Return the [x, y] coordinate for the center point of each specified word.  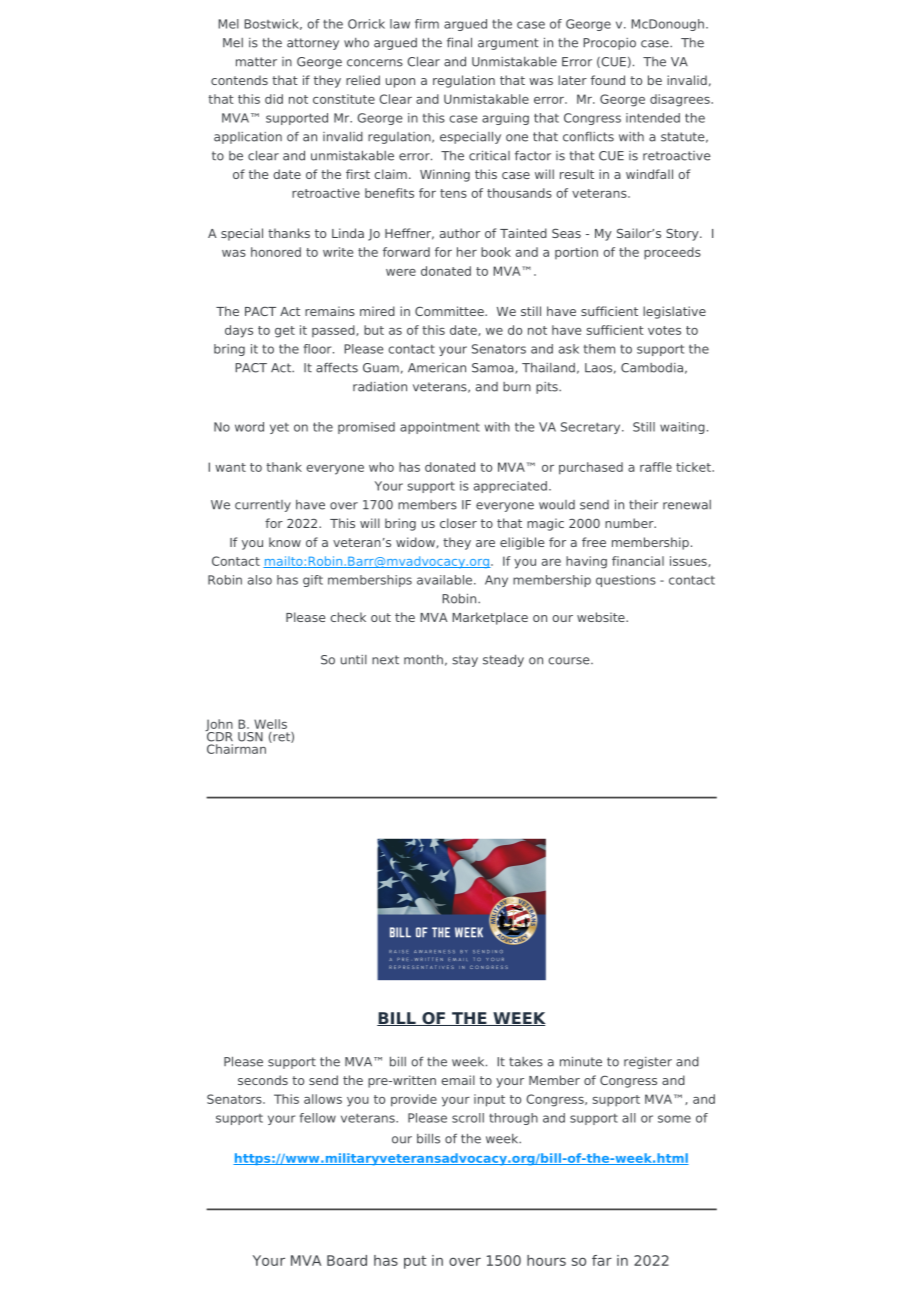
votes [664, 330]
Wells [270, 724]
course [570, 661]
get [285, 332]
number [630, 523]
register [648, 1063]
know [285, 542]
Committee [450, 311]
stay [465, 661]
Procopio [609, 44]
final [459, 42]
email [458, 1080]
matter [256, 62]
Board [347, 1260]
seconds [263, 1080]
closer [458, 523]
